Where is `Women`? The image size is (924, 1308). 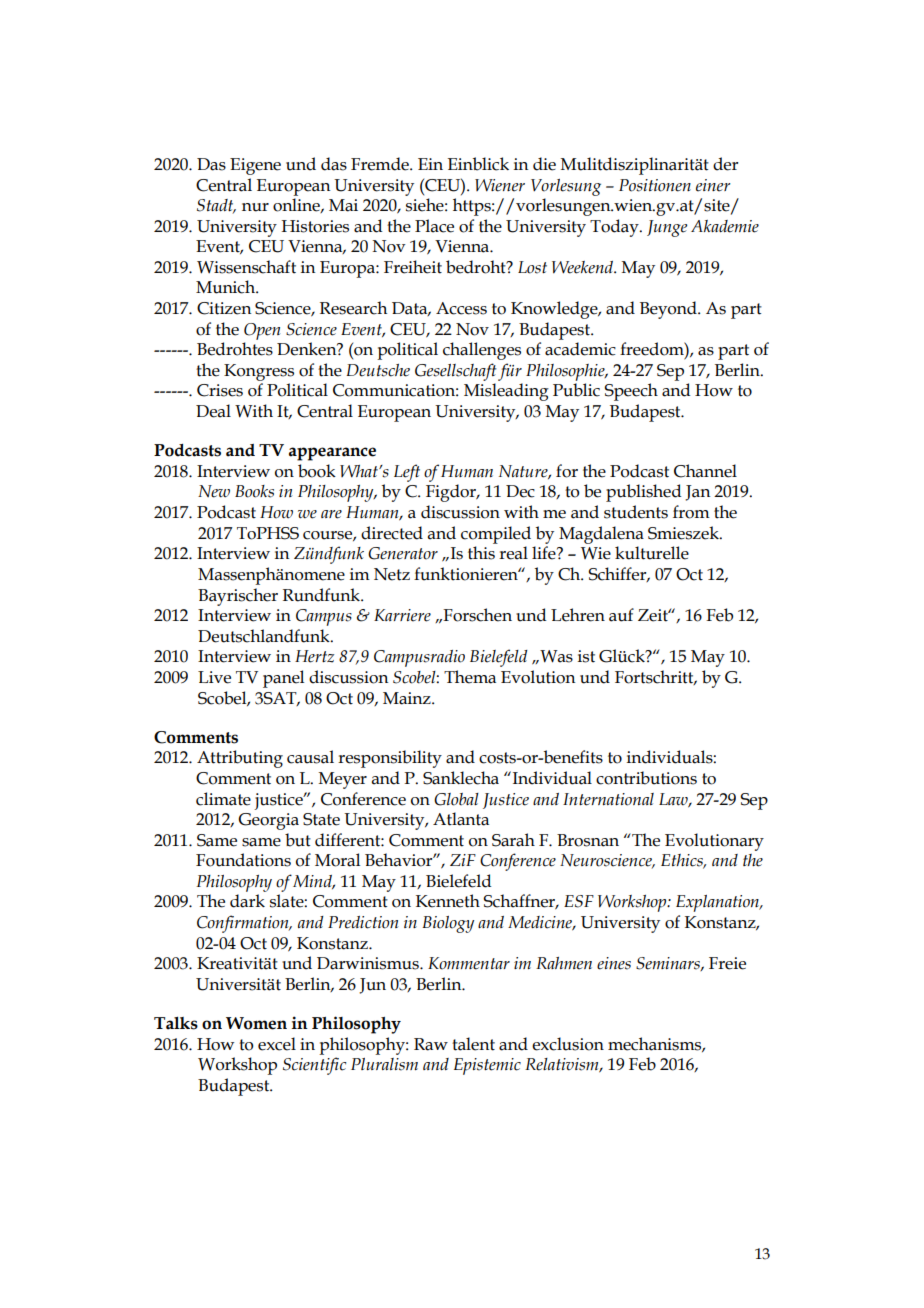
Women is located at coordinates (256, 1023).
